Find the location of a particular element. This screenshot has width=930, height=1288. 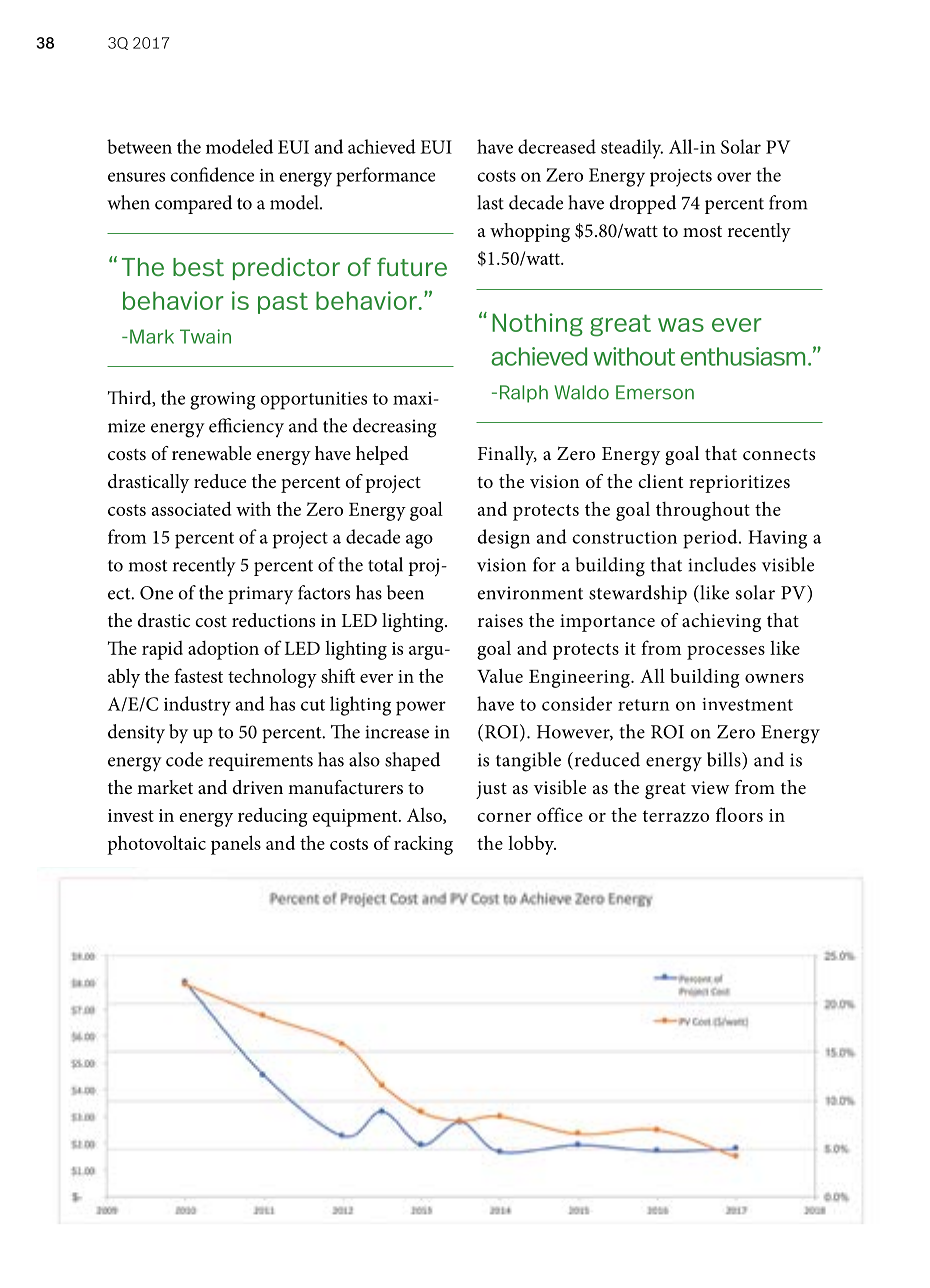

primary is located at coordinates (260, 595).
